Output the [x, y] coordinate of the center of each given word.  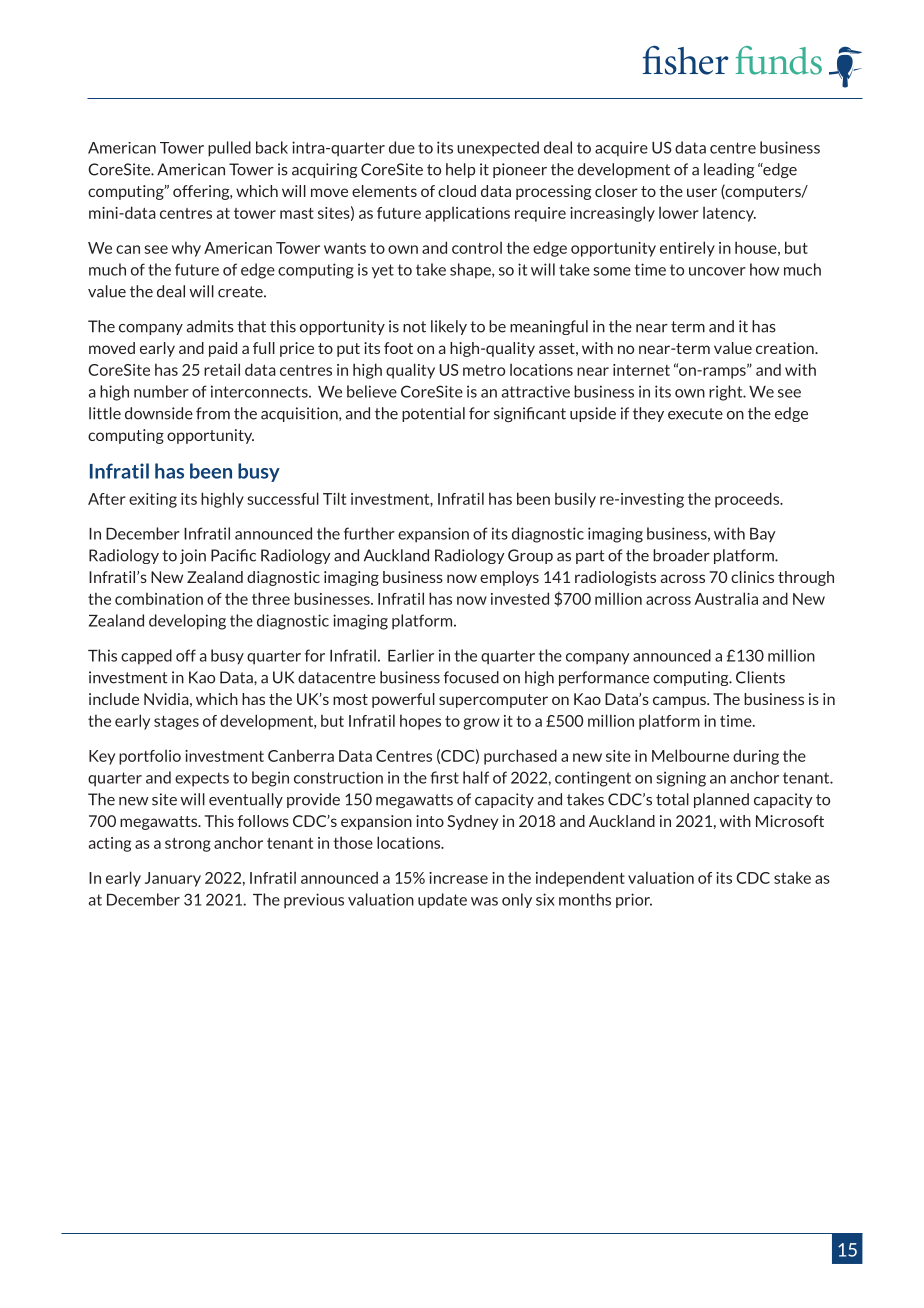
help [460, 170]
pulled [229, 149]
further [369, 533]
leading [729, 170]
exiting [153, 500]
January [173, 879]
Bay [763, 535]
